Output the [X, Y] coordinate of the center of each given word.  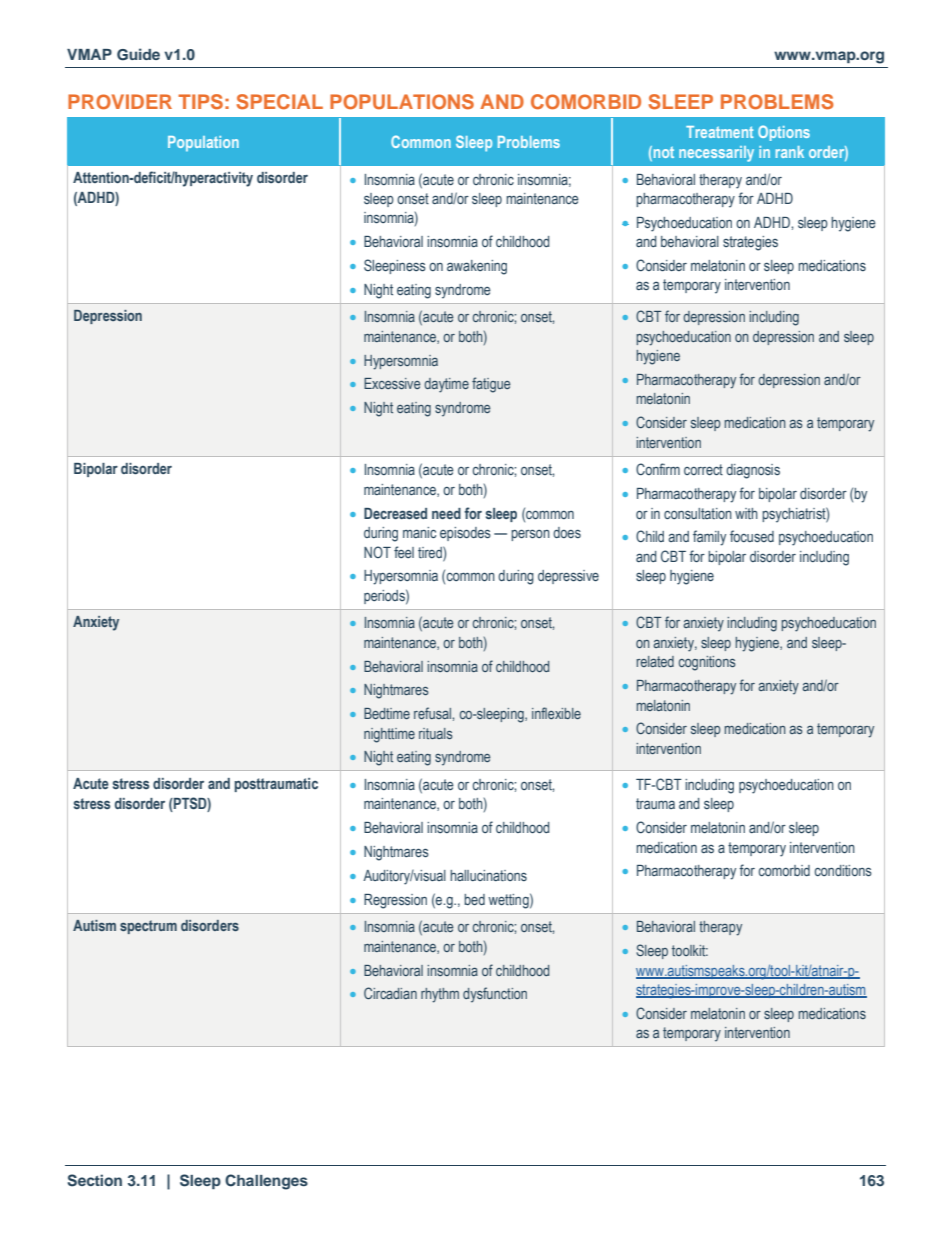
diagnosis [753, 471]
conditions [843, 871]
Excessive [392, 383]
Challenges [266, 1182]
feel [404, 552]
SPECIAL [280, 102]
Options [784, 133]
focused [752, 536]
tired [431, 552]
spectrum [148, 927]
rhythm [440, 995]
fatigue [491, 385]
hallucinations [488, 875]
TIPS [200, 102]
